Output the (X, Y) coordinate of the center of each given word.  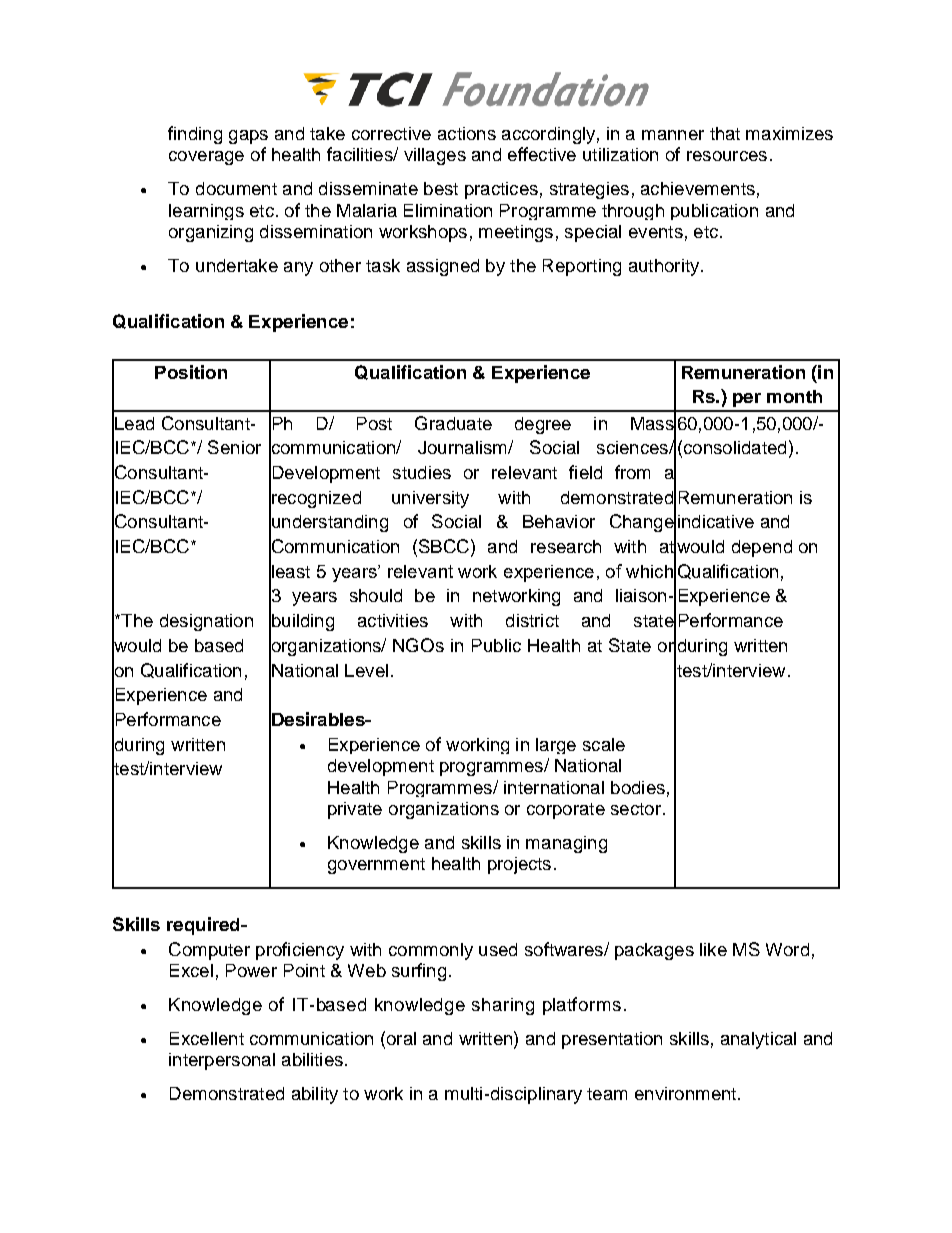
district (532, 620)
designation (206, 622)
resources (727, 156)
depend (762, 548)
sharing (503, 1006)
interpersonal (222, 1061)
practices (501, 190)
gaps (248, 137)
